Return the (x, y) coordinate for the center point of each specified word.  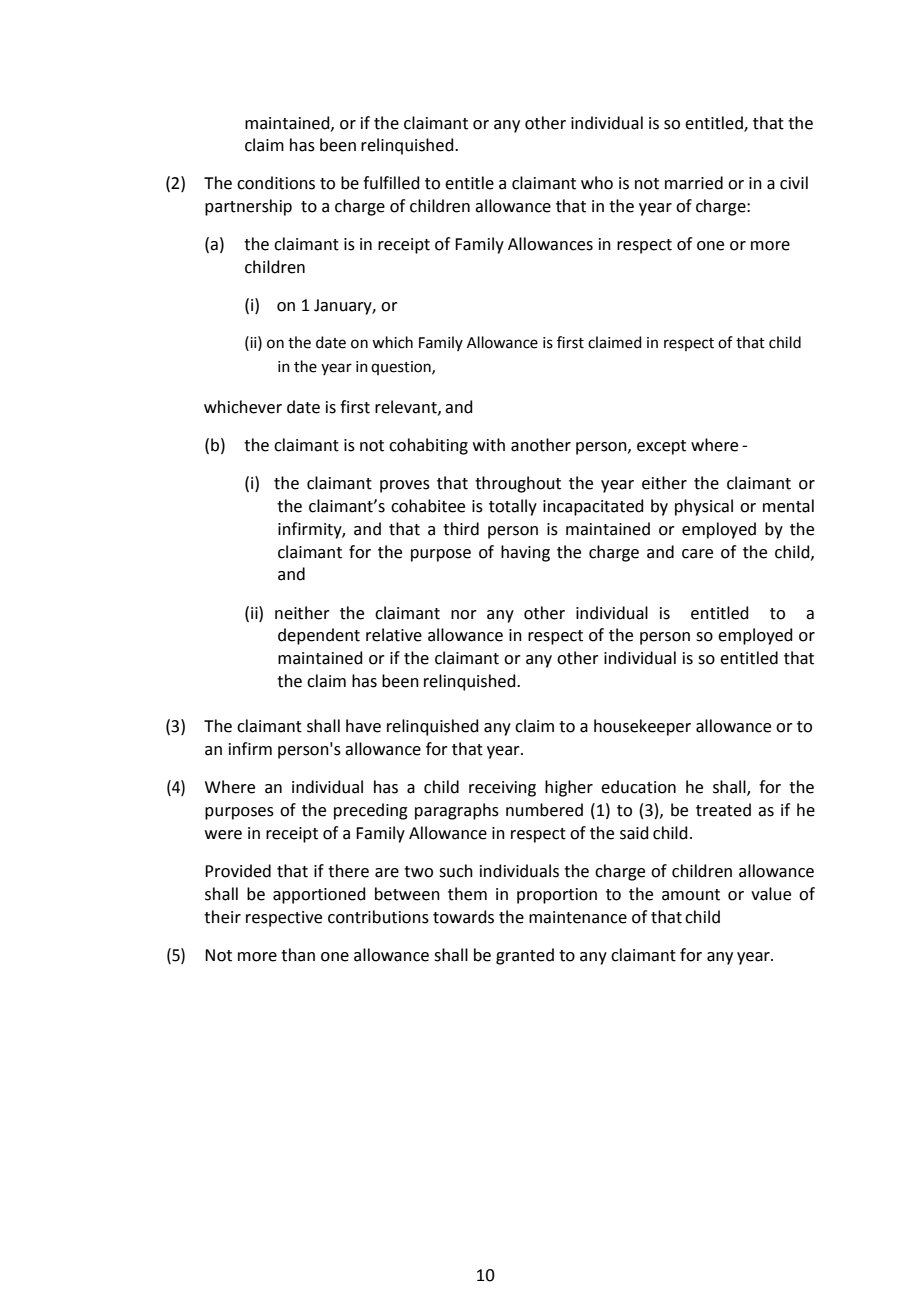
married (694, 183)
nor (464, 615)
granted (525, 956)
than (298, 955)
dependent (319, 636)
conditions (276, 183)
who (597, 183)
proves (405, 486)
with (489, 445)
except (661, 447)
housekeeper (642, 727)
